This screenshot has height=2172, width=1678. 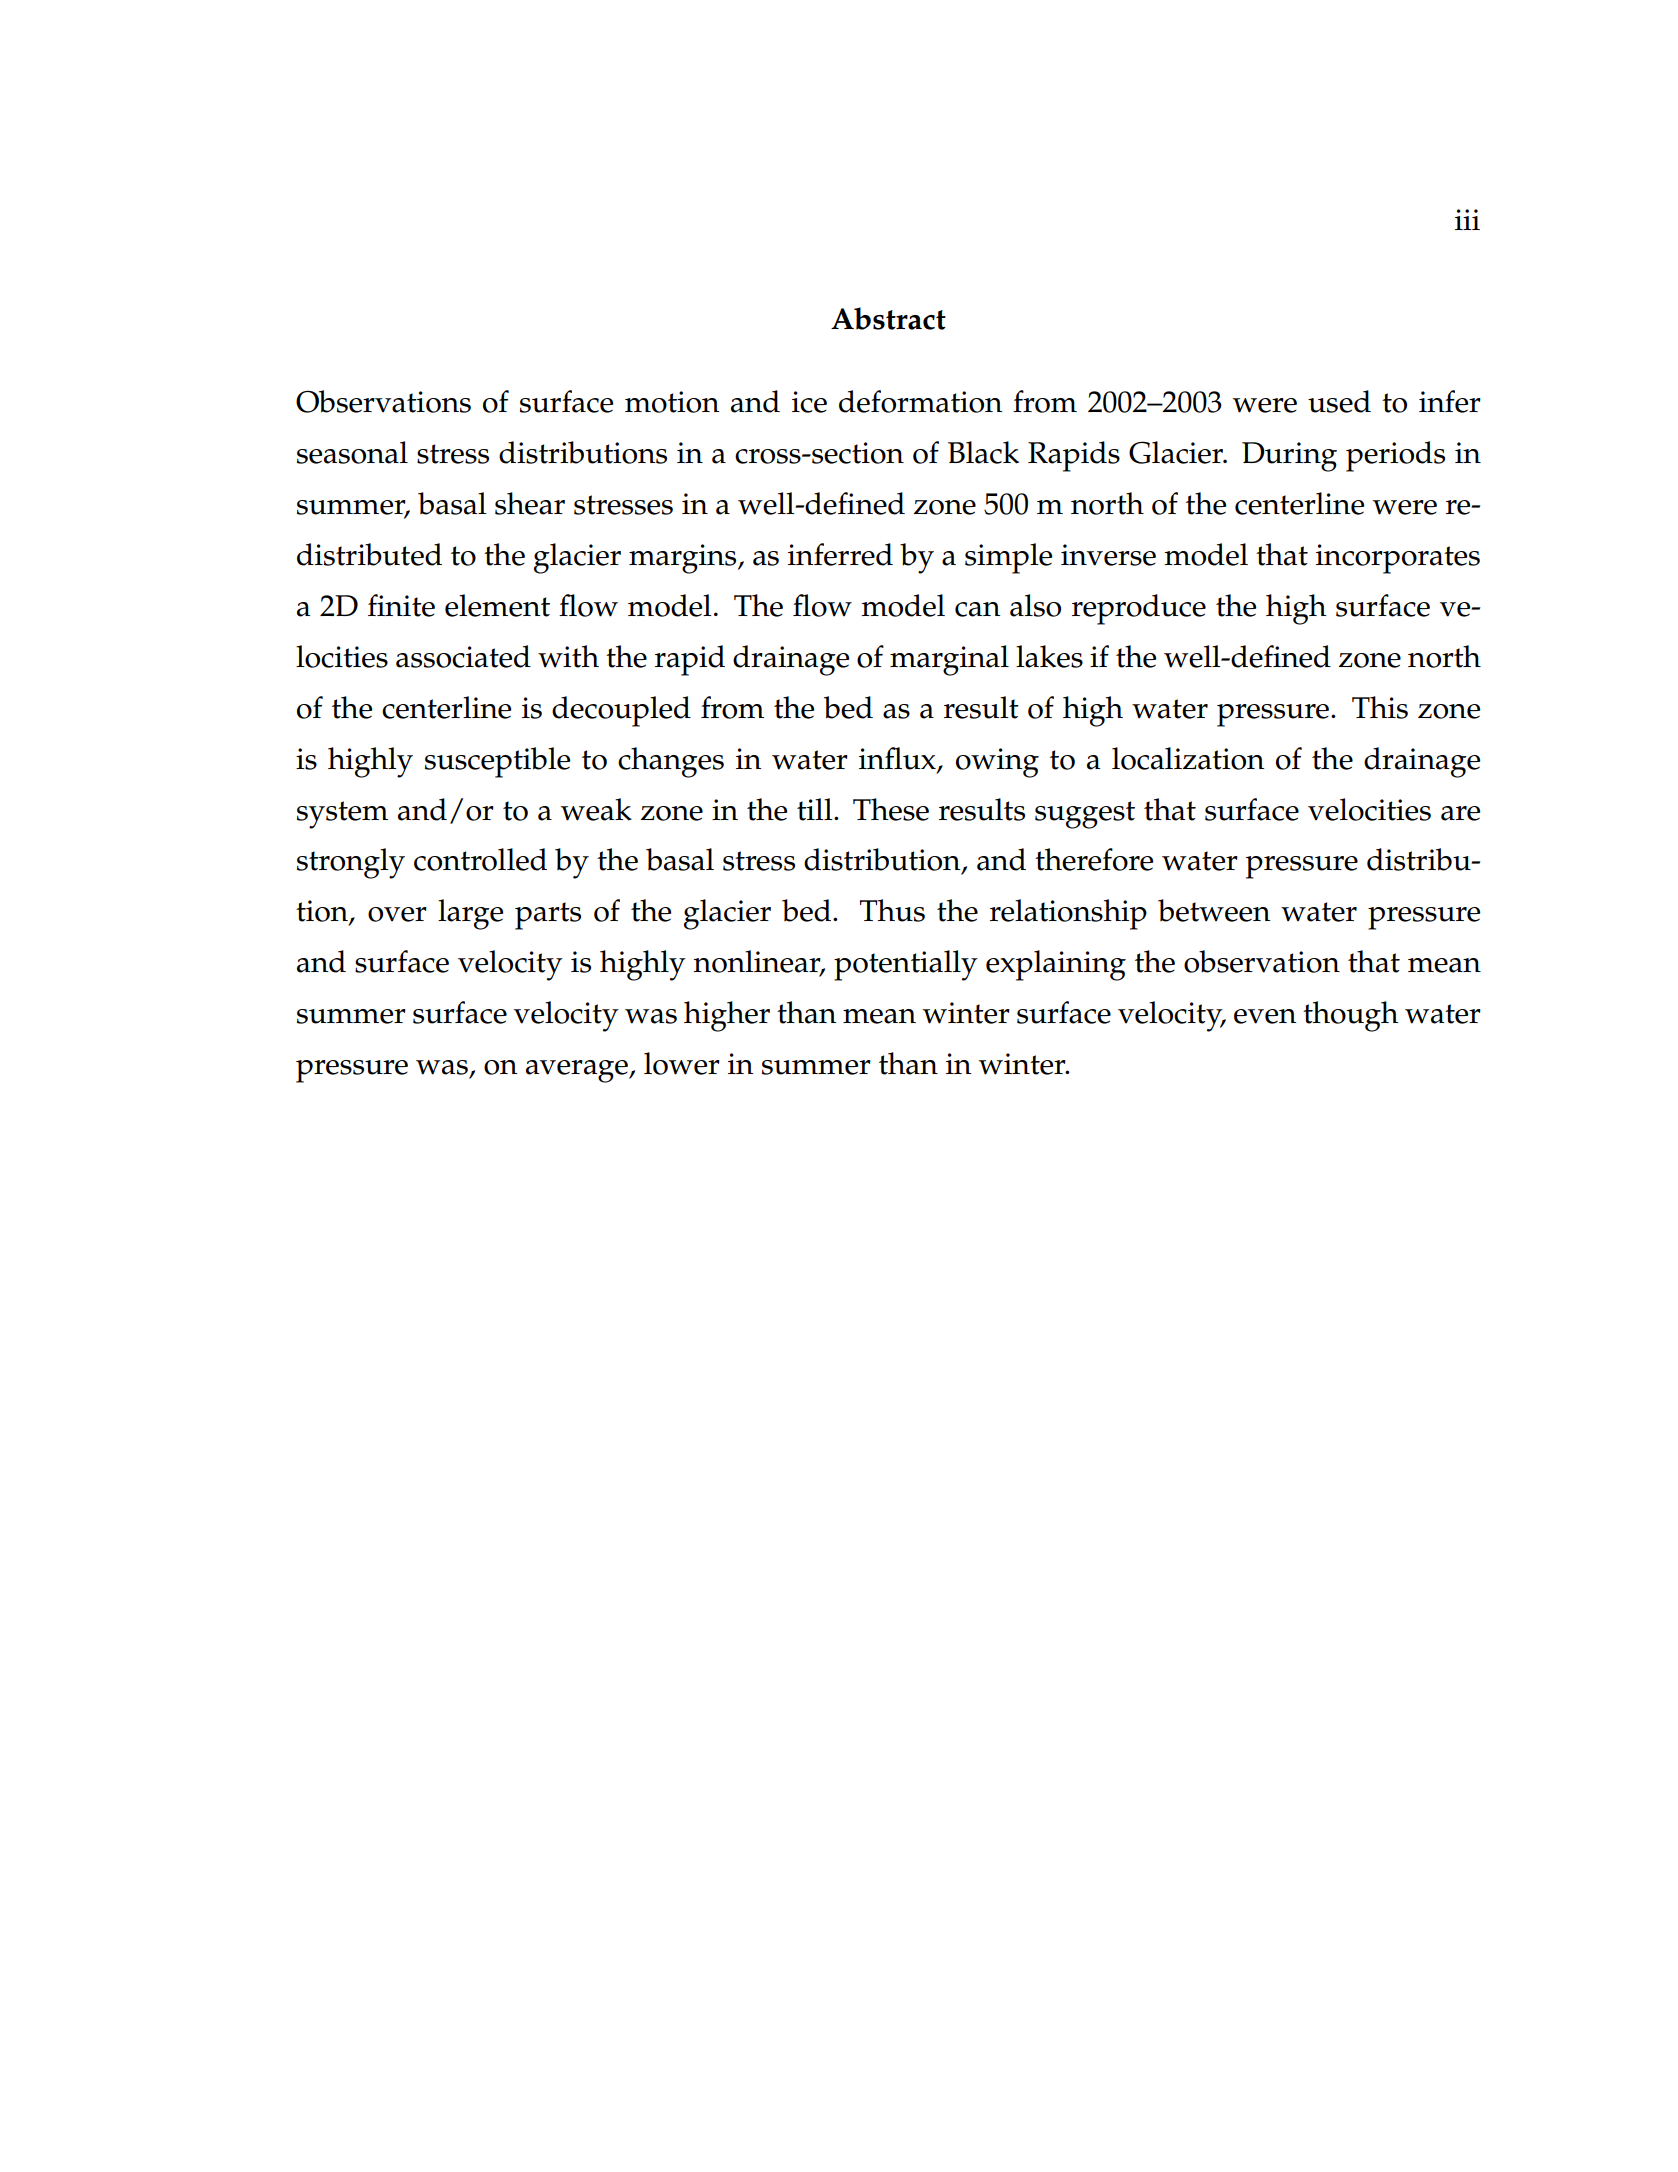 I want to click on controlled, so click(x=480, y=859).
